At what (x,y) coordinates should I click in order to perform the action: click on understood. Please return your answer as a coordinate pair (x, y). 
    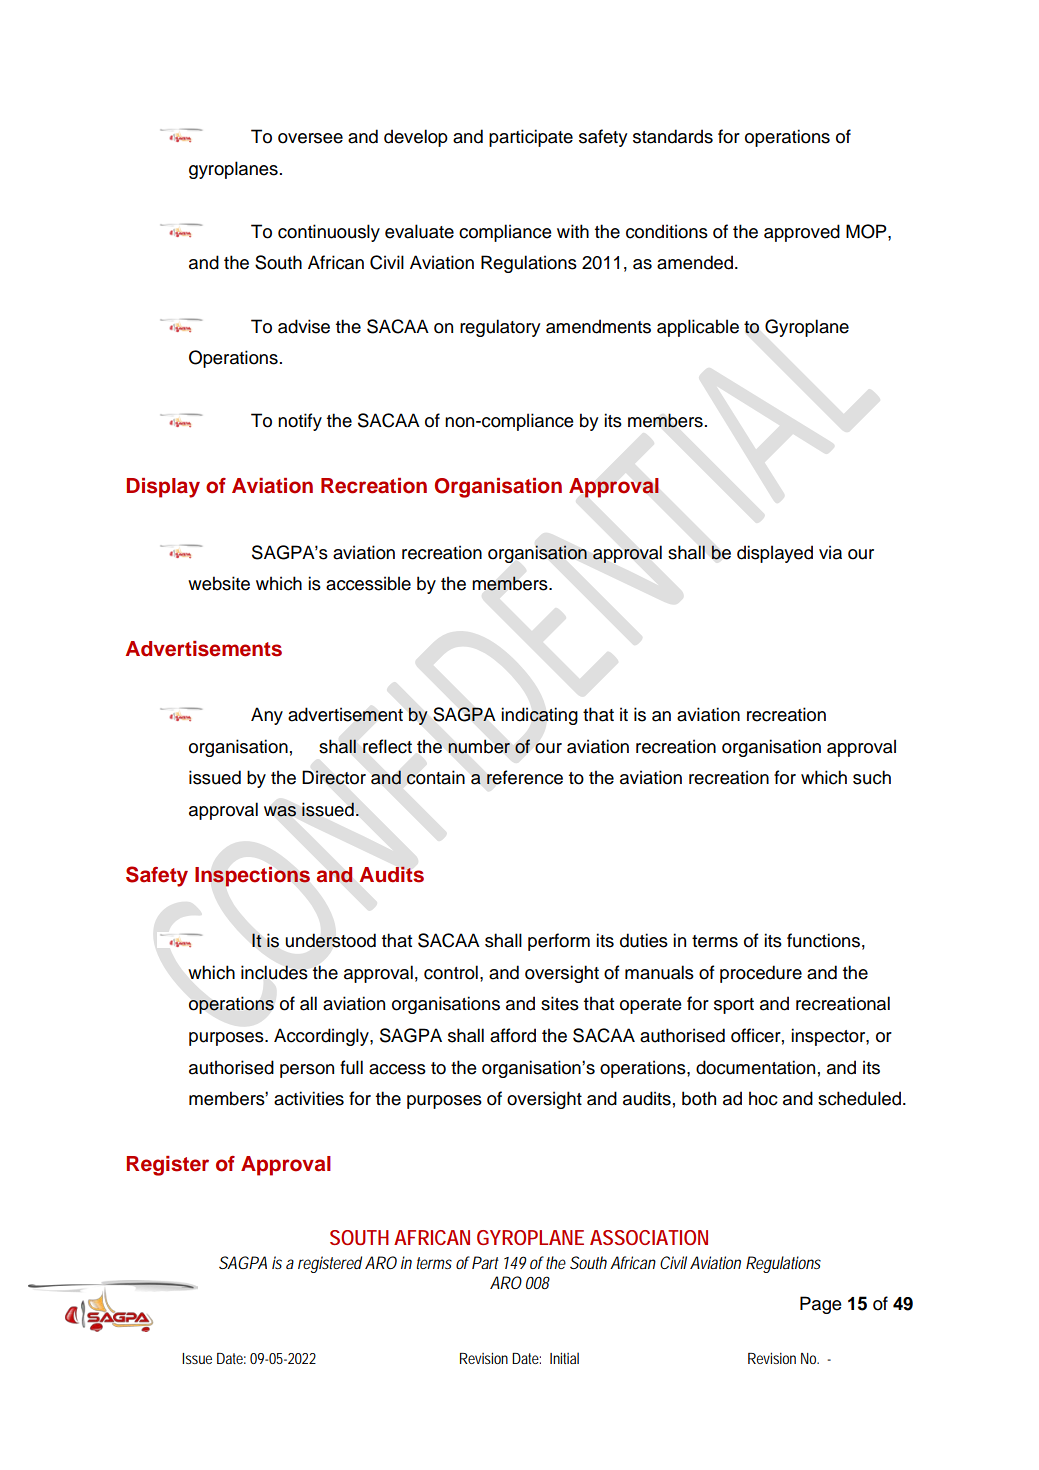
    Looking at the image, I should click on (330, 940).
